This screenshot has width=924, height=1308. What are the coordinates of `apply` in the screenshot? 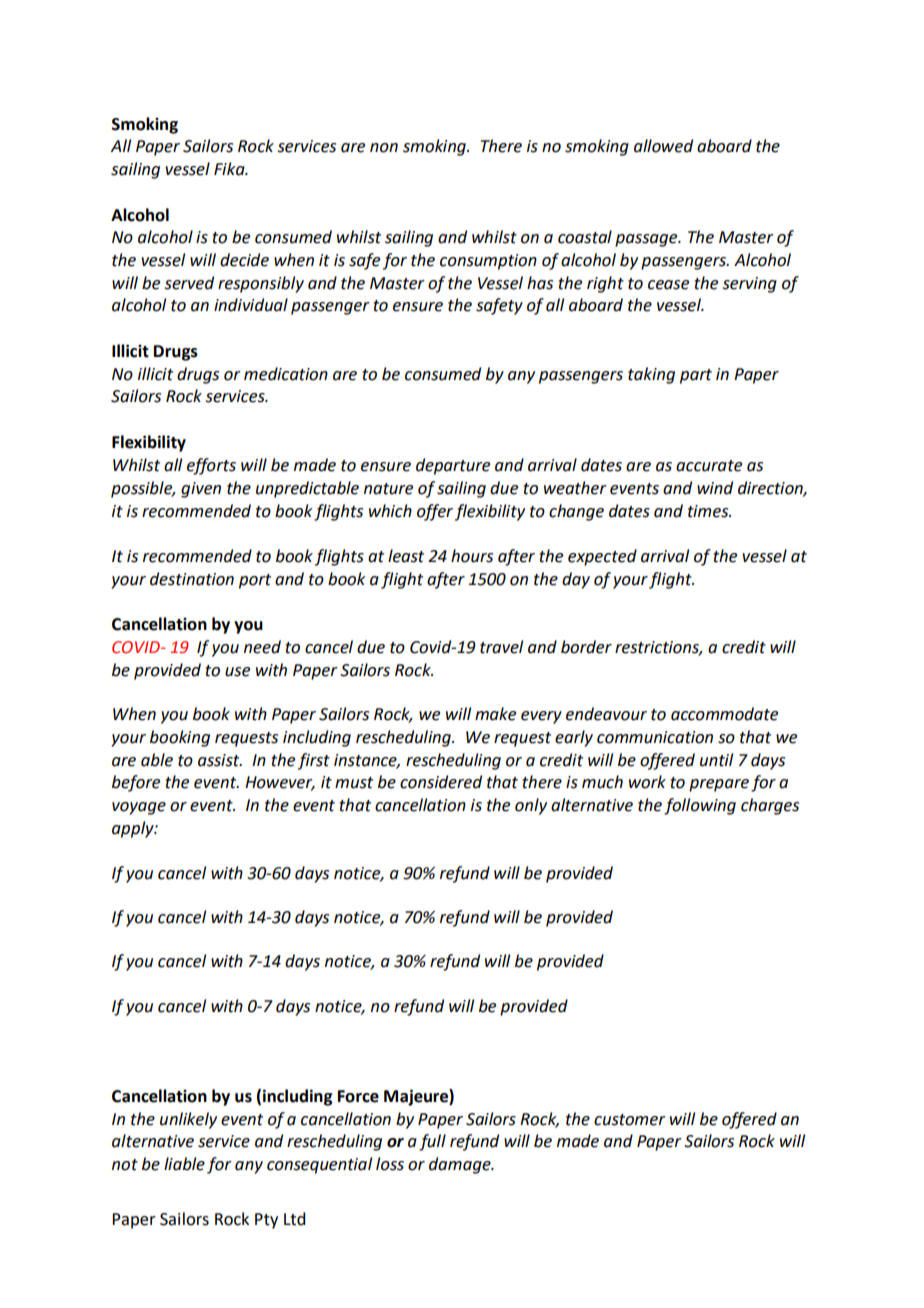 It's located at (134, 829).
